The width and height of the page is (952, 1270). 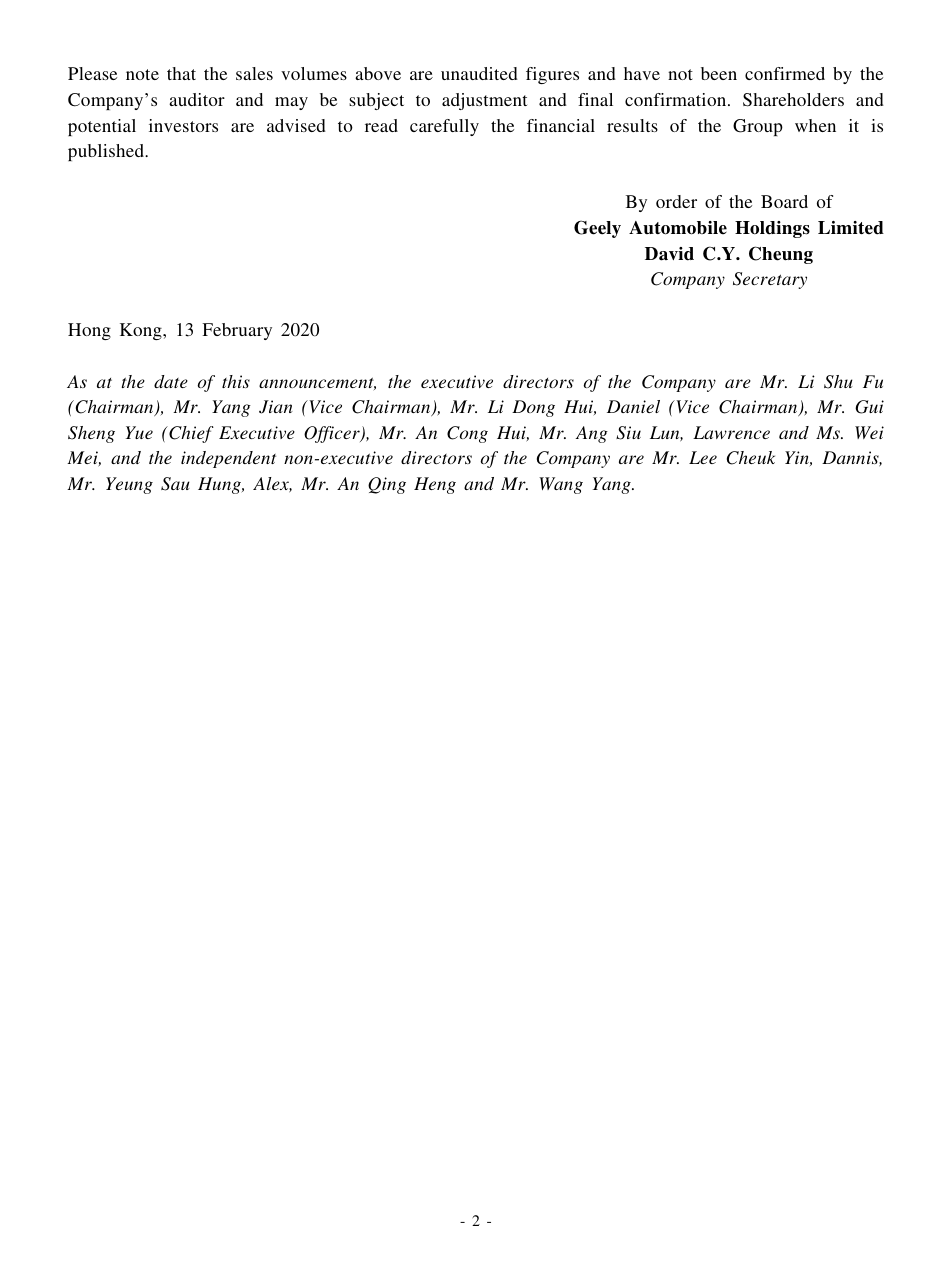 What do you see at coordinates (669, 254) in the page?
I see `David` at bounding box center [669, 254].
